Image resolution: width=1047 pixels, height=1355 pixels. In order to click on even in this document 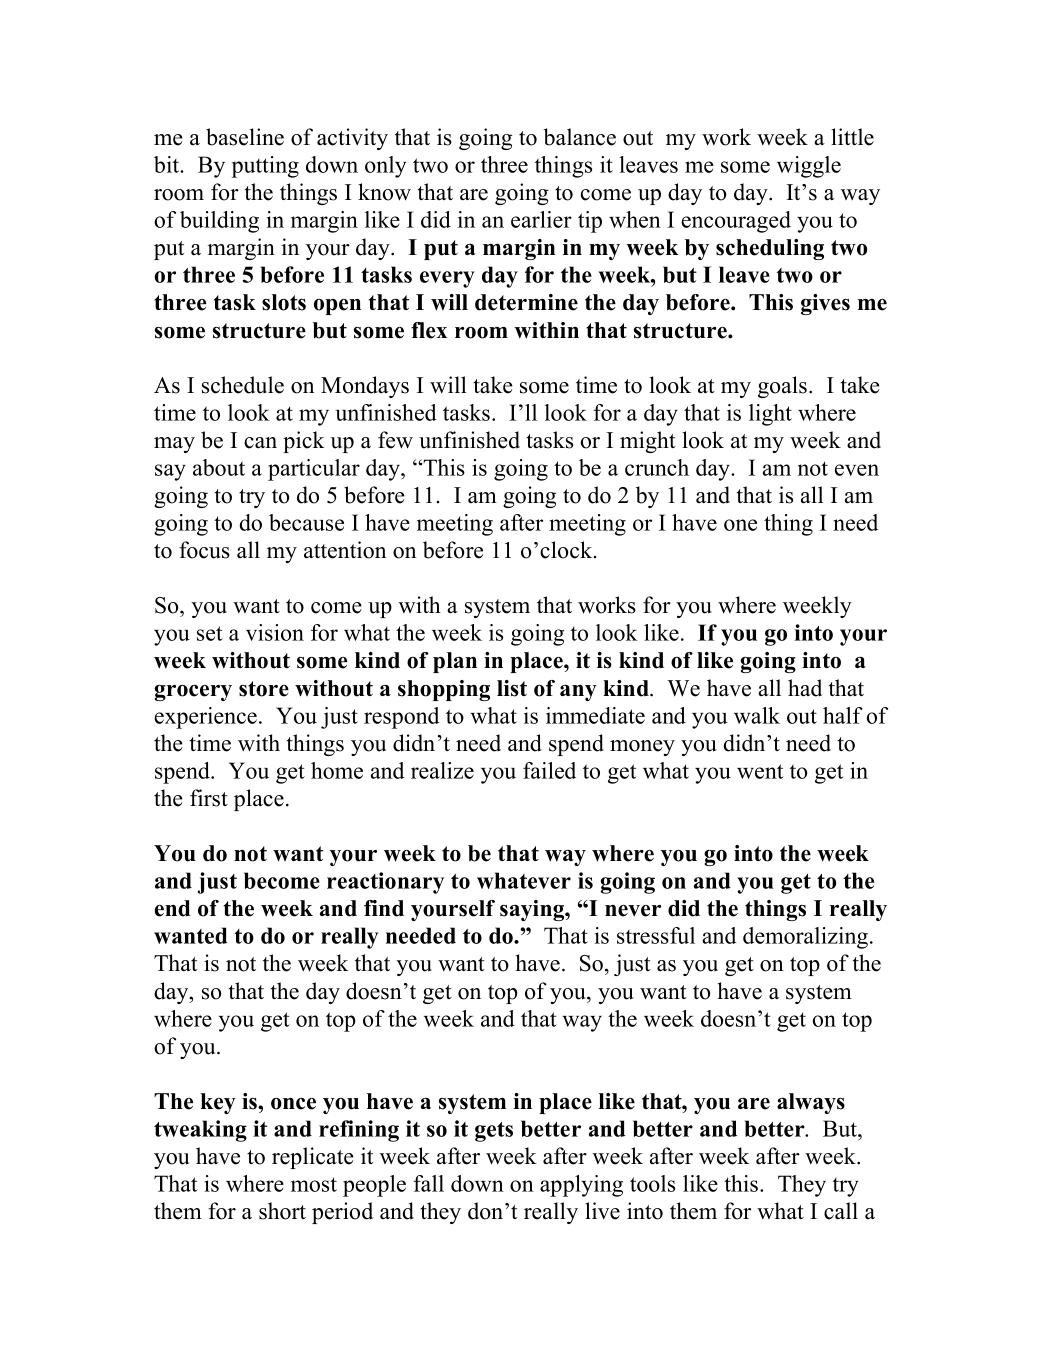, I will do `click(857, 470)`.
